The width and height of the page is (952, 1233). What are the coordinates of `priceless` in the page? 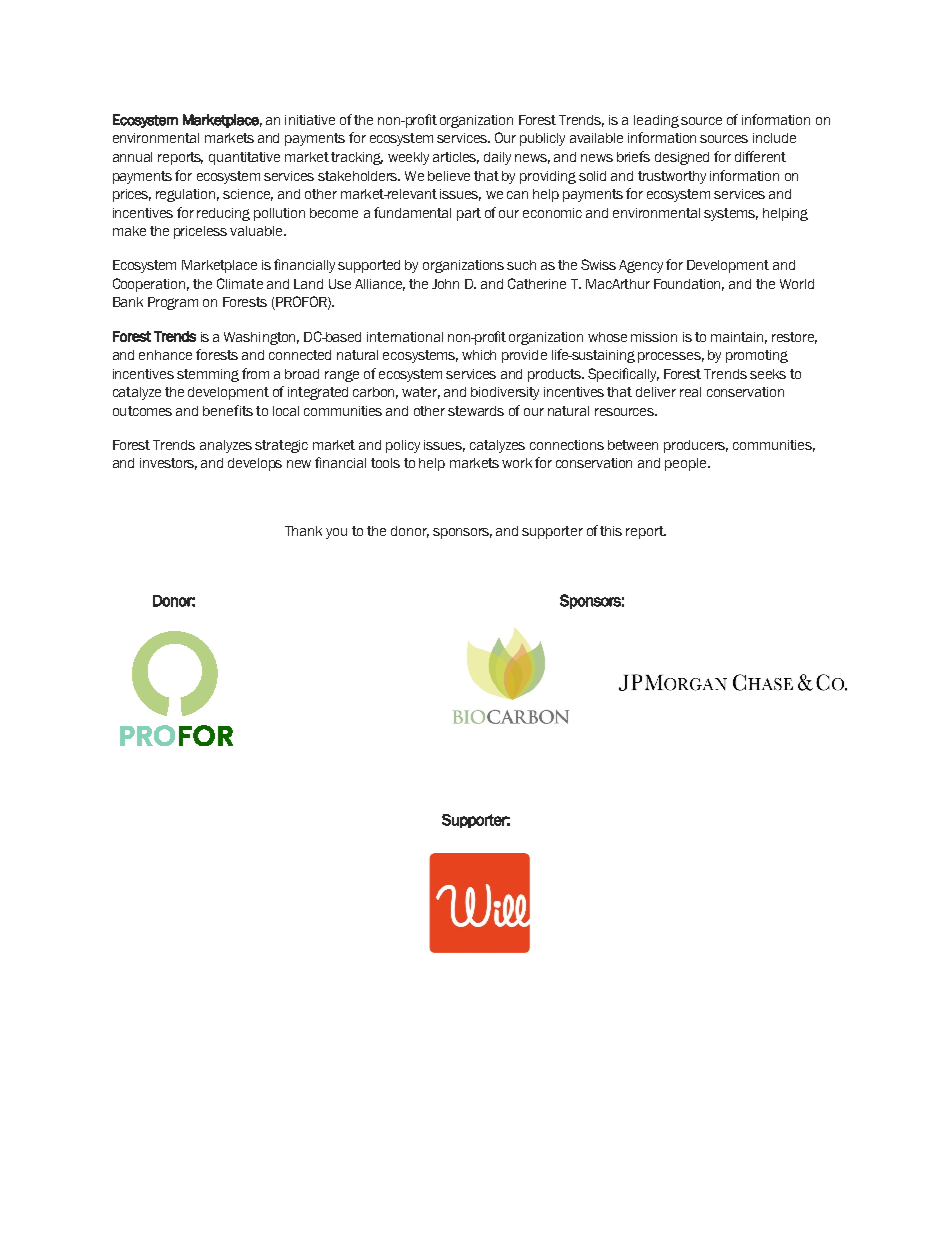 It's located at (200, 232).
